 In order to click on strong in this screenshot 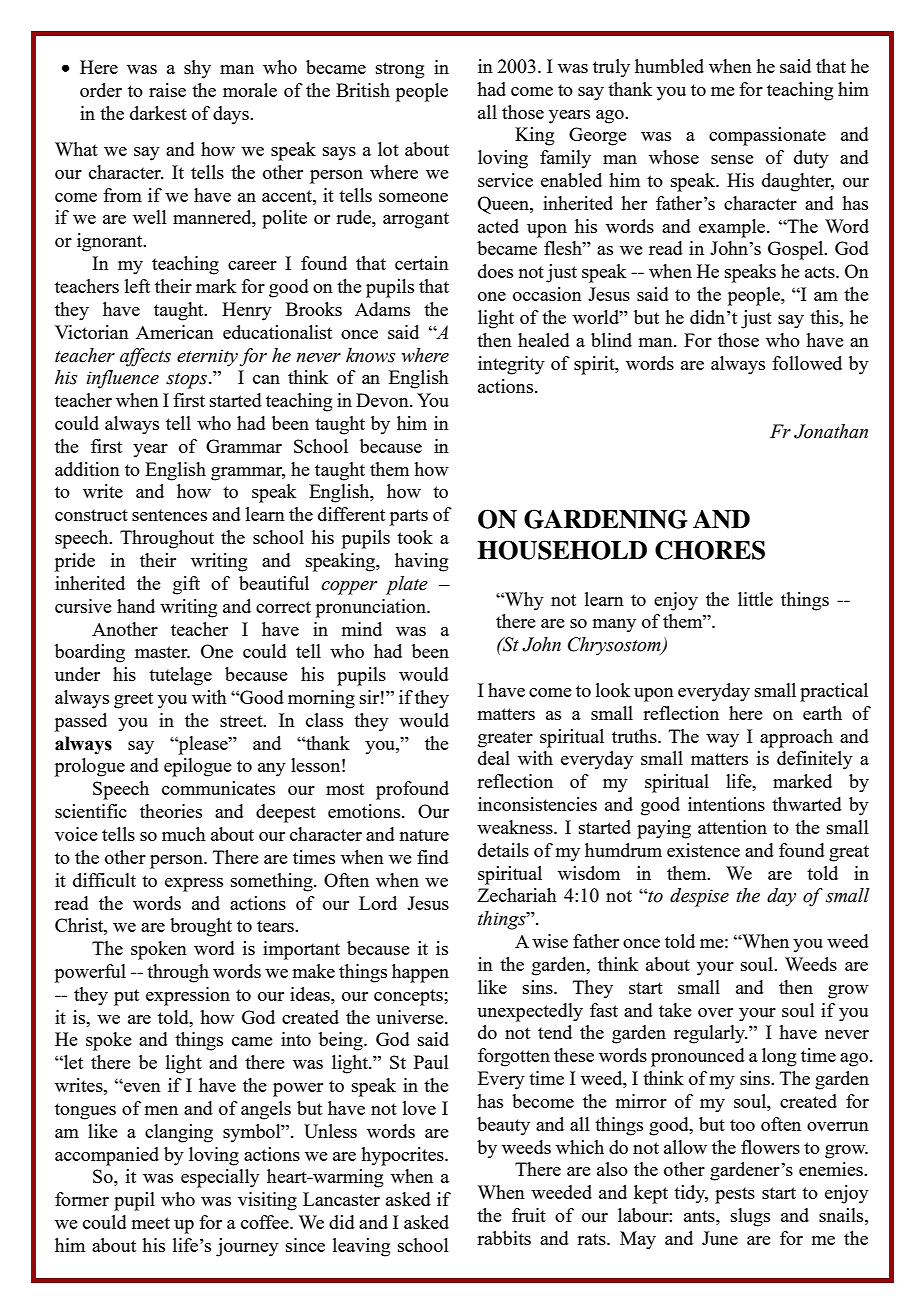, I will do `click(400, 70)`.
